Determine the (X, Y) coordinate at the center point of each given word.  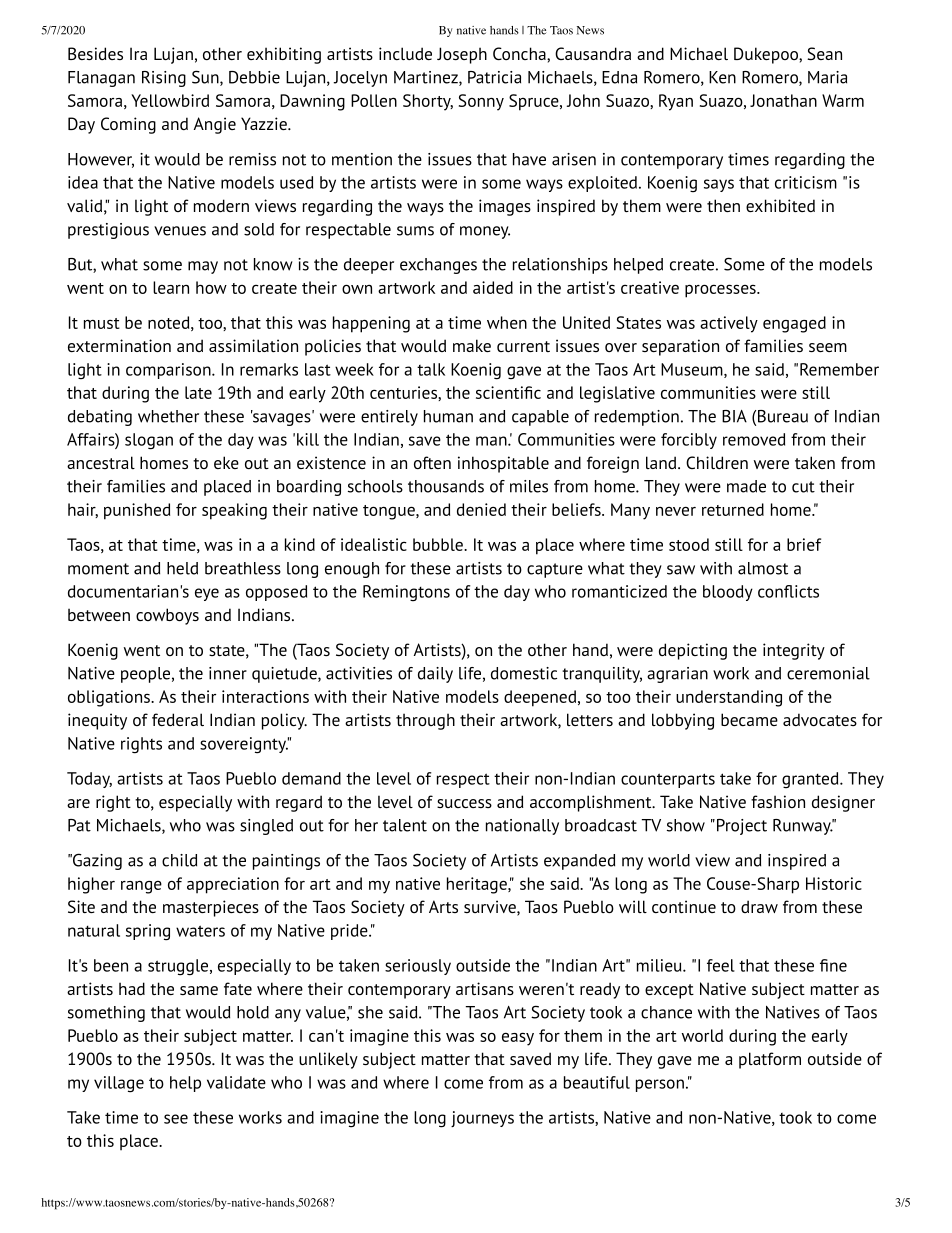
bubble (439, 544)
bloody (728, 593)
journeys (482, 1119)
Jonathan (783, 100)
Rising (164, 79)
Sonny (481, 102)
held (182, 568)
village (119, 1084)
